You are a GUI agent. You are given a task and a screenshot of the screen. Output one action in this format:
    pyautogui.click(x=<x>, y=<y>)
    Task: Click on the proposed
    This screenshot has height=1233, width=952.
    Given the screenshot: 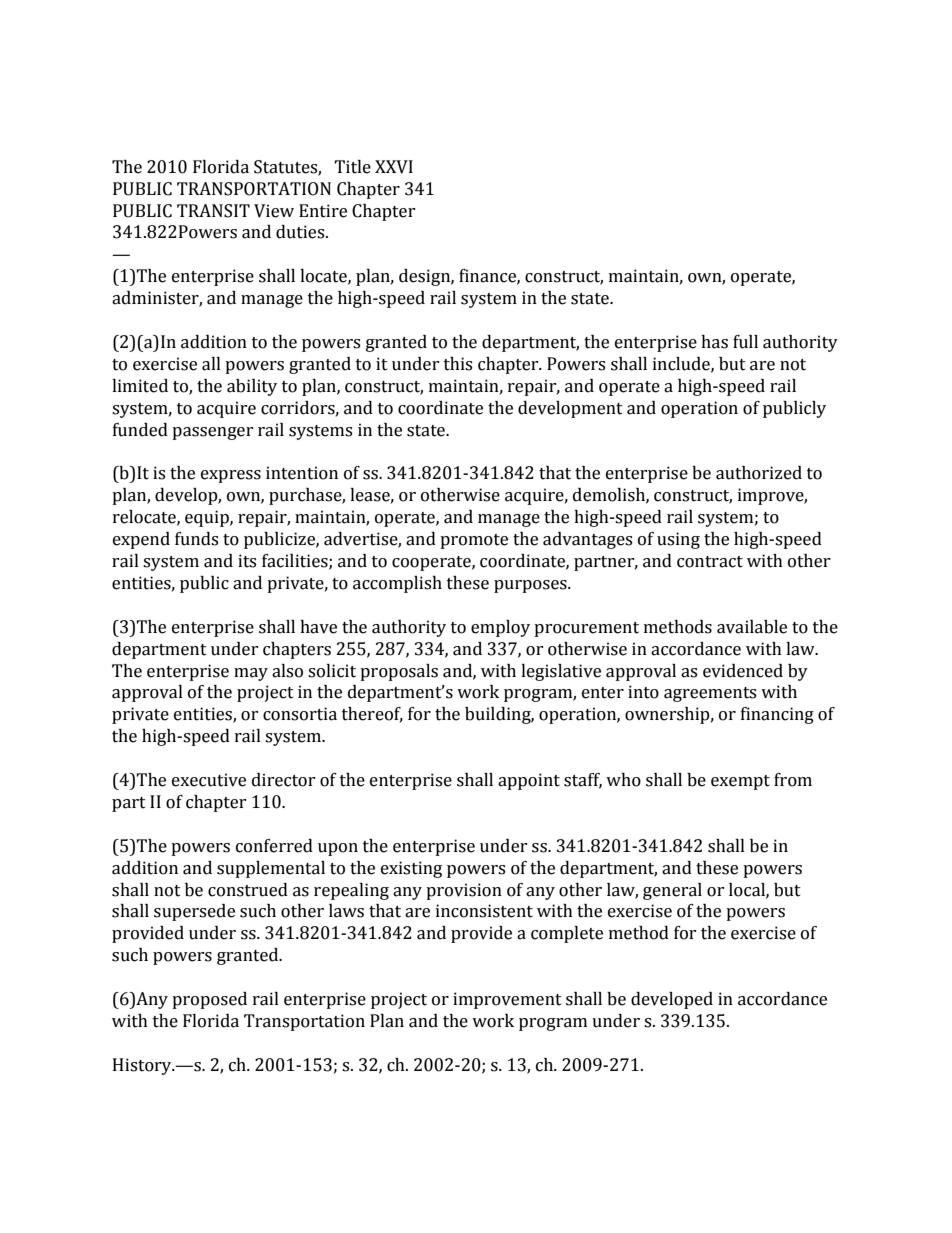 What is the action you would take?
    pyautogui.click(x=209, y=1000)
